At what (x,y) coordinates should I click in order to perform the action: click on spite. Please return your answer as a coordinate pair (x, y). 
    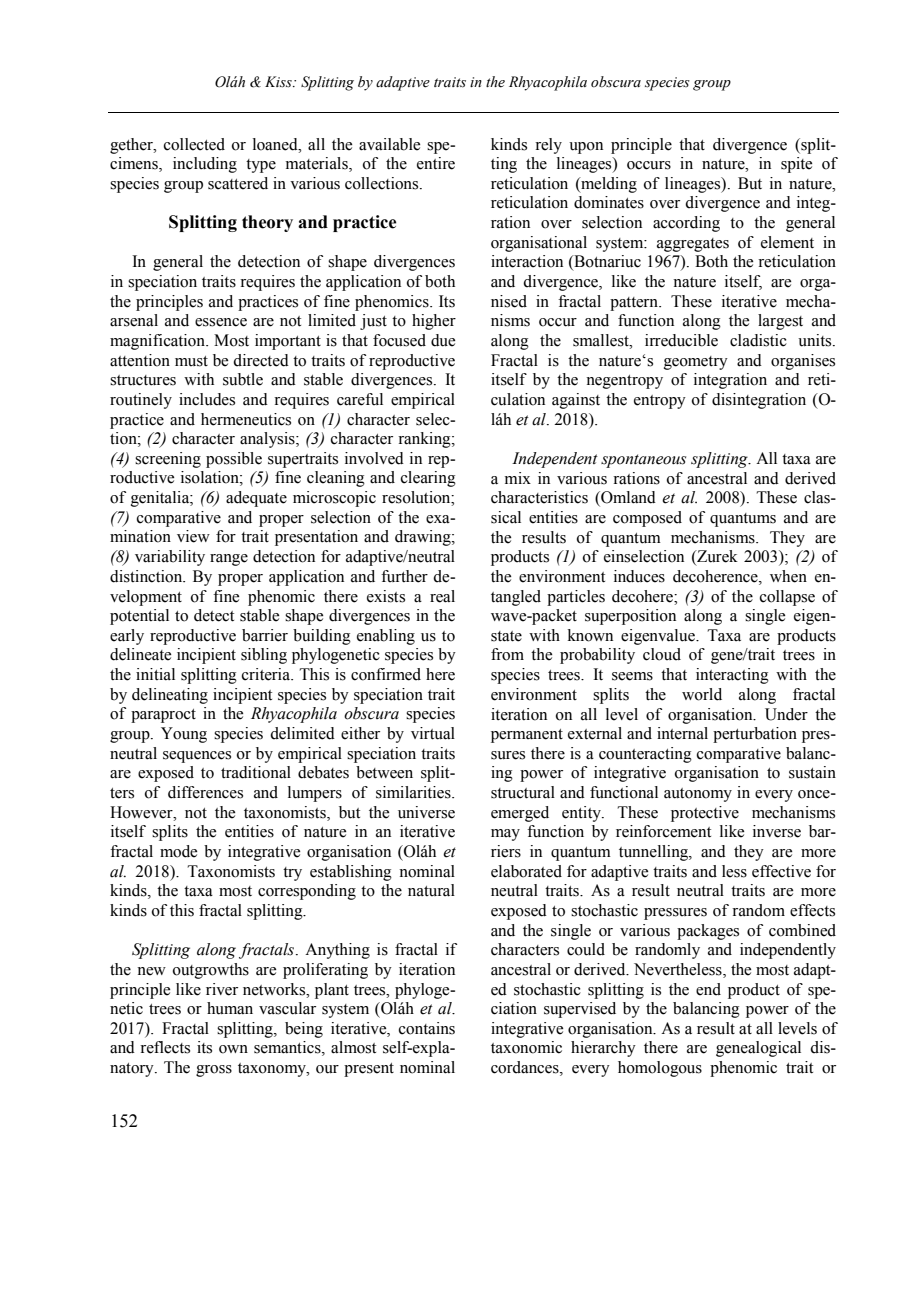
    Looking at the image, I should click on (796, 165).
